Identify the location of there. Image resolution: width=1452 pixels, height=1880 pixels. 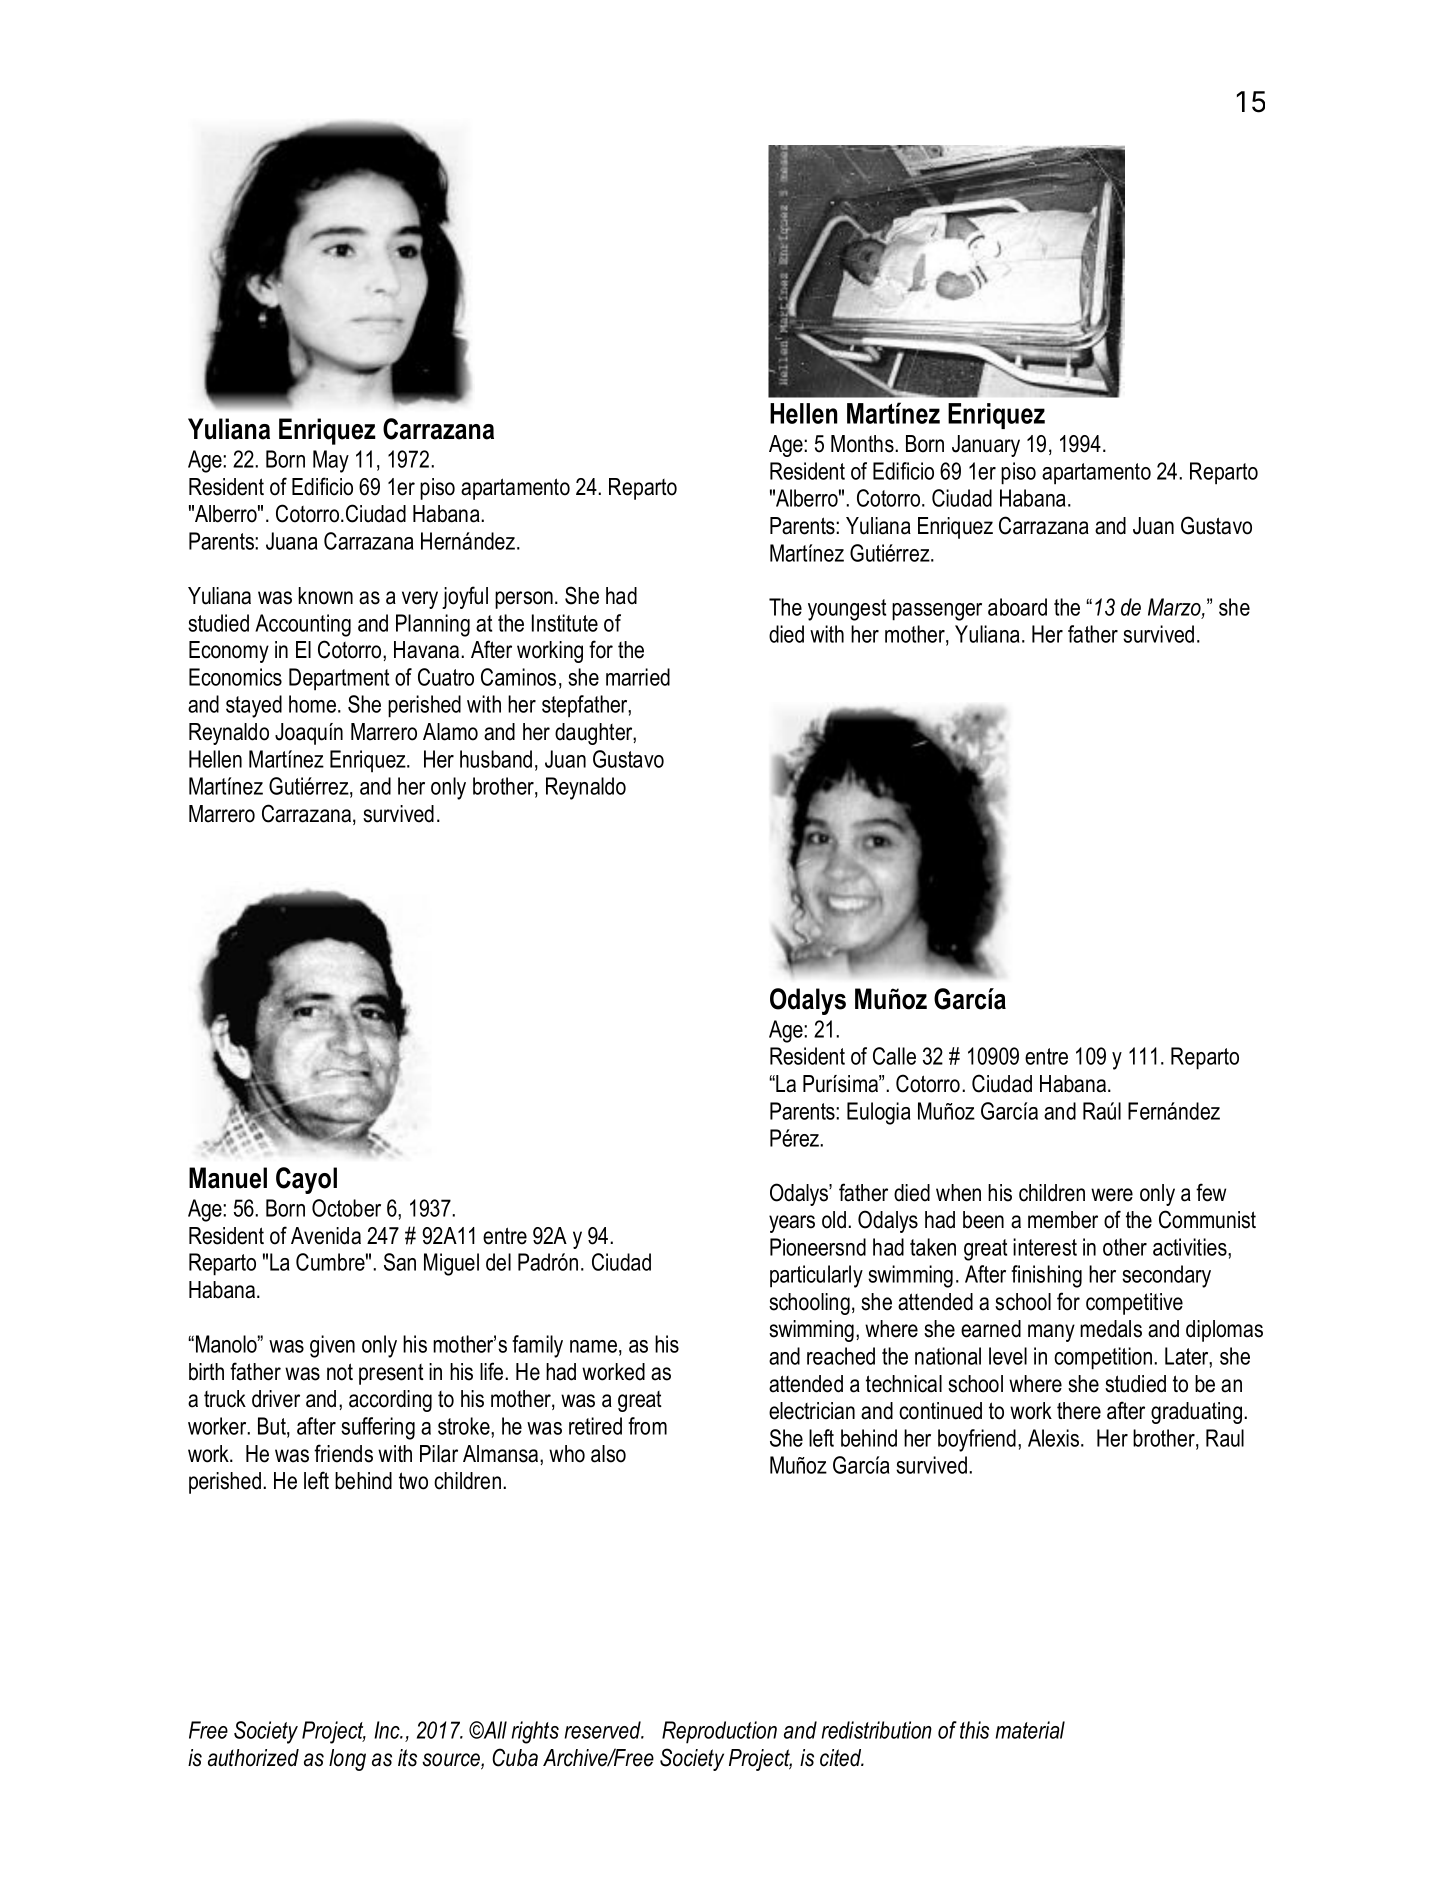
(1079, 1411).
